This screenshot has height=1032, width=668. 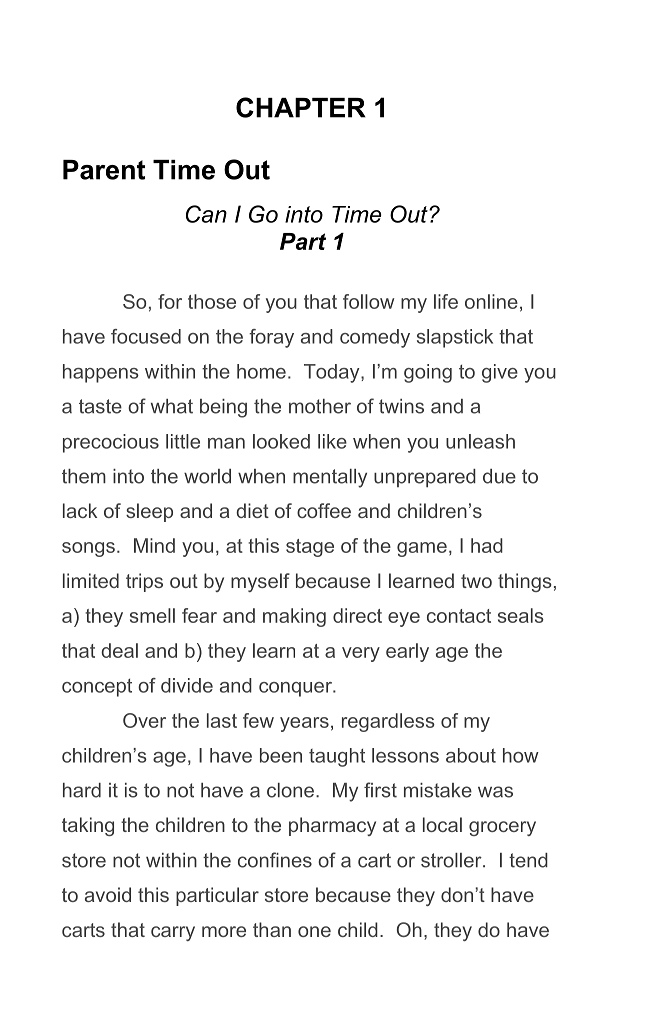 I want to click on online, so click(x=491, y=301).
